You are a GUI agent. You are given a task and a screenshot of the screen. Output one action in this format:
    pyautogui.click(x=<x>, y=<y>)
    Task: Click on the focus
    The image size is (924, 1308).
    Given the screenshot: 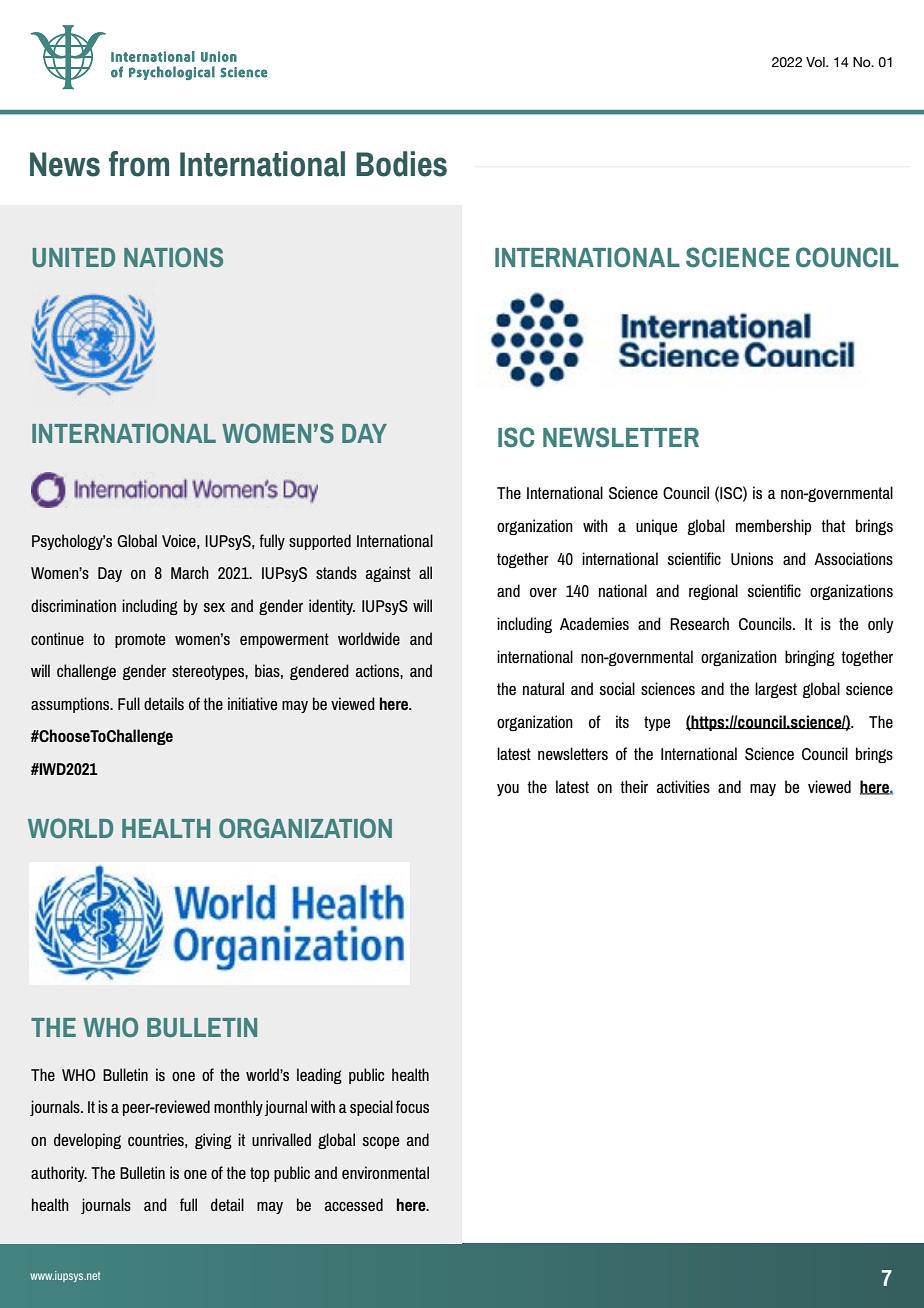 What is the action you would take?
    pyautogui.click(x=412, y=1106)
